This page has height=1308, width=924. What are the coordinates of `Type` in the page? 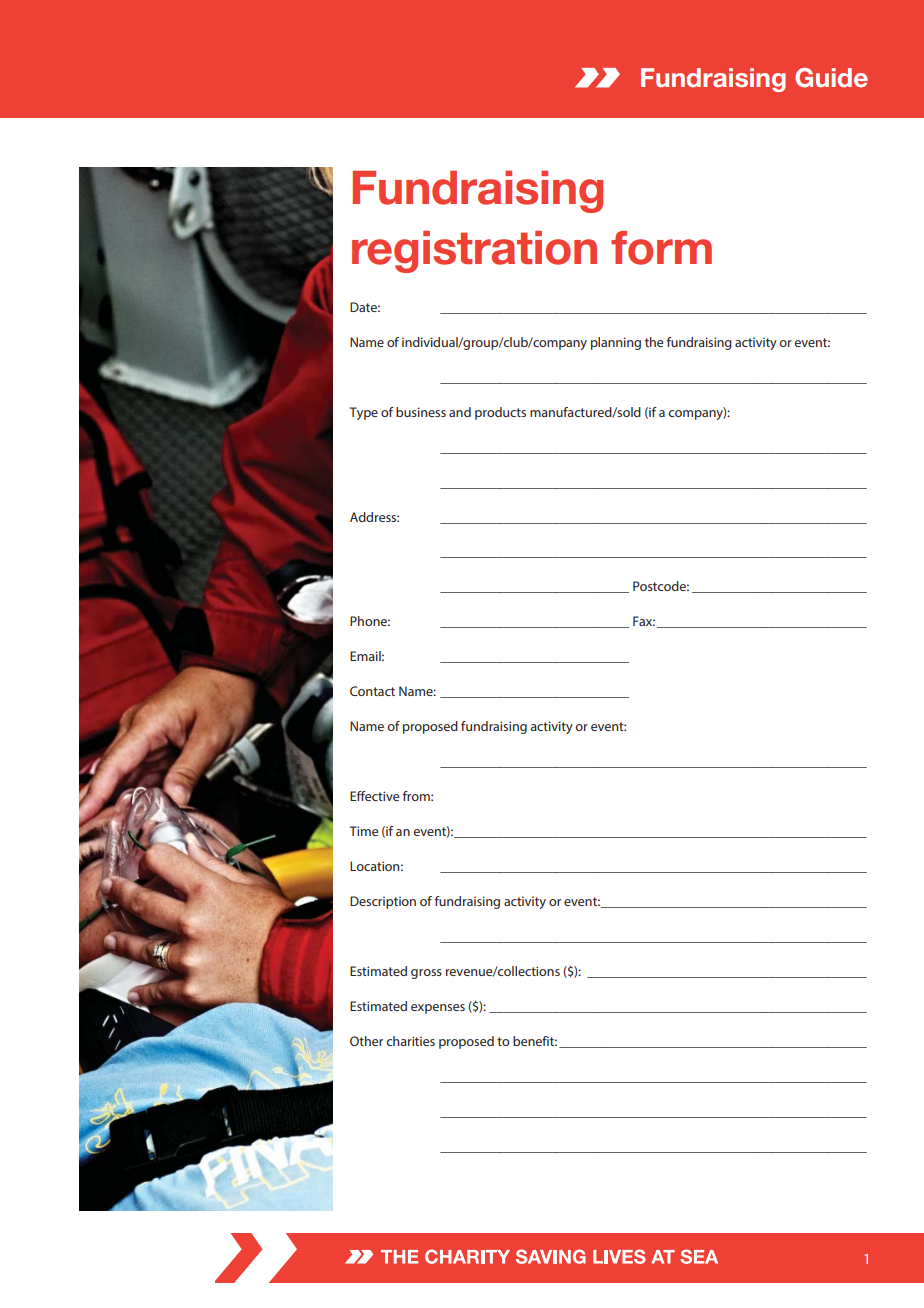 It's located at (363, 413).
